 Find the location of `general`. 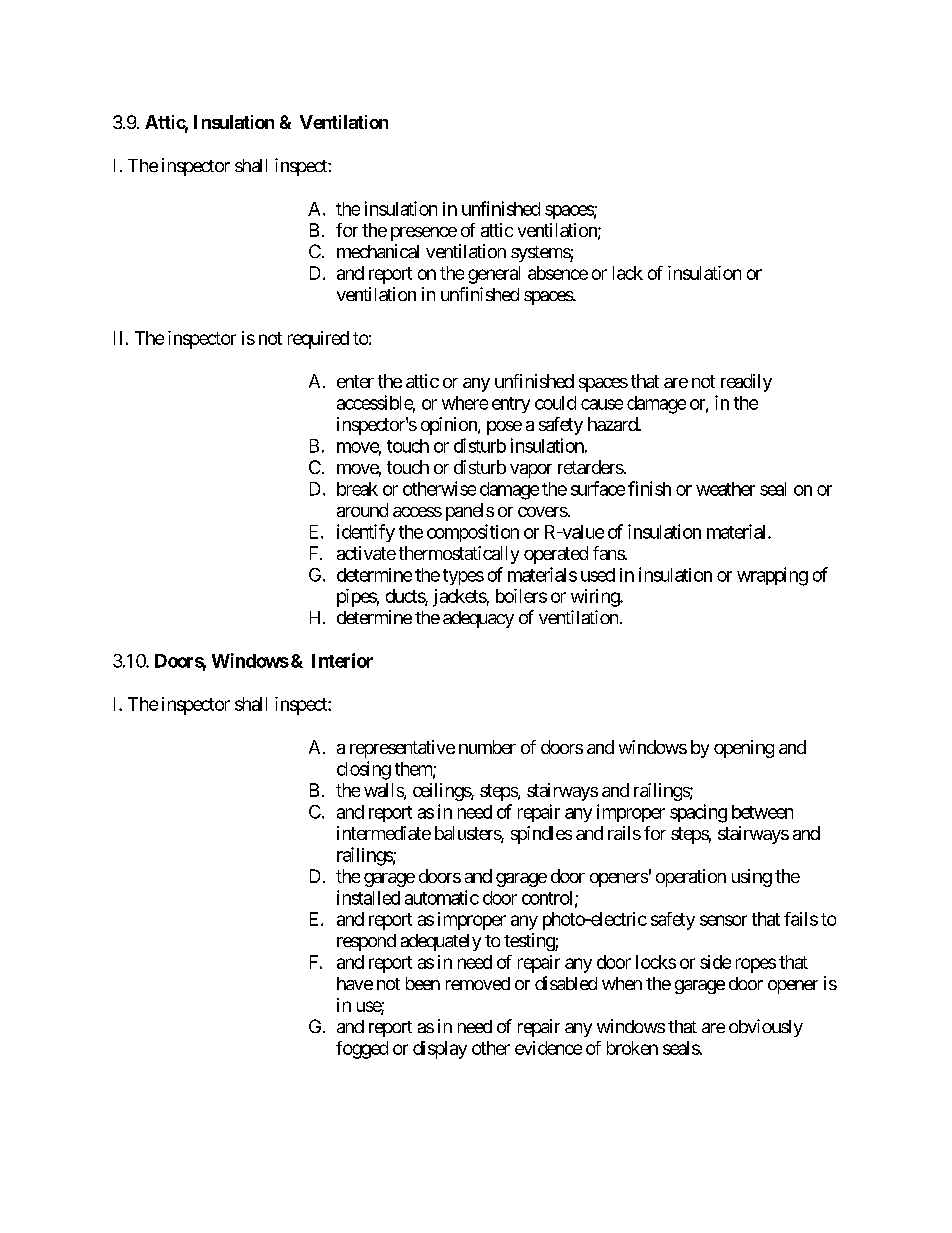

general is located at coordinates (494, 275).
